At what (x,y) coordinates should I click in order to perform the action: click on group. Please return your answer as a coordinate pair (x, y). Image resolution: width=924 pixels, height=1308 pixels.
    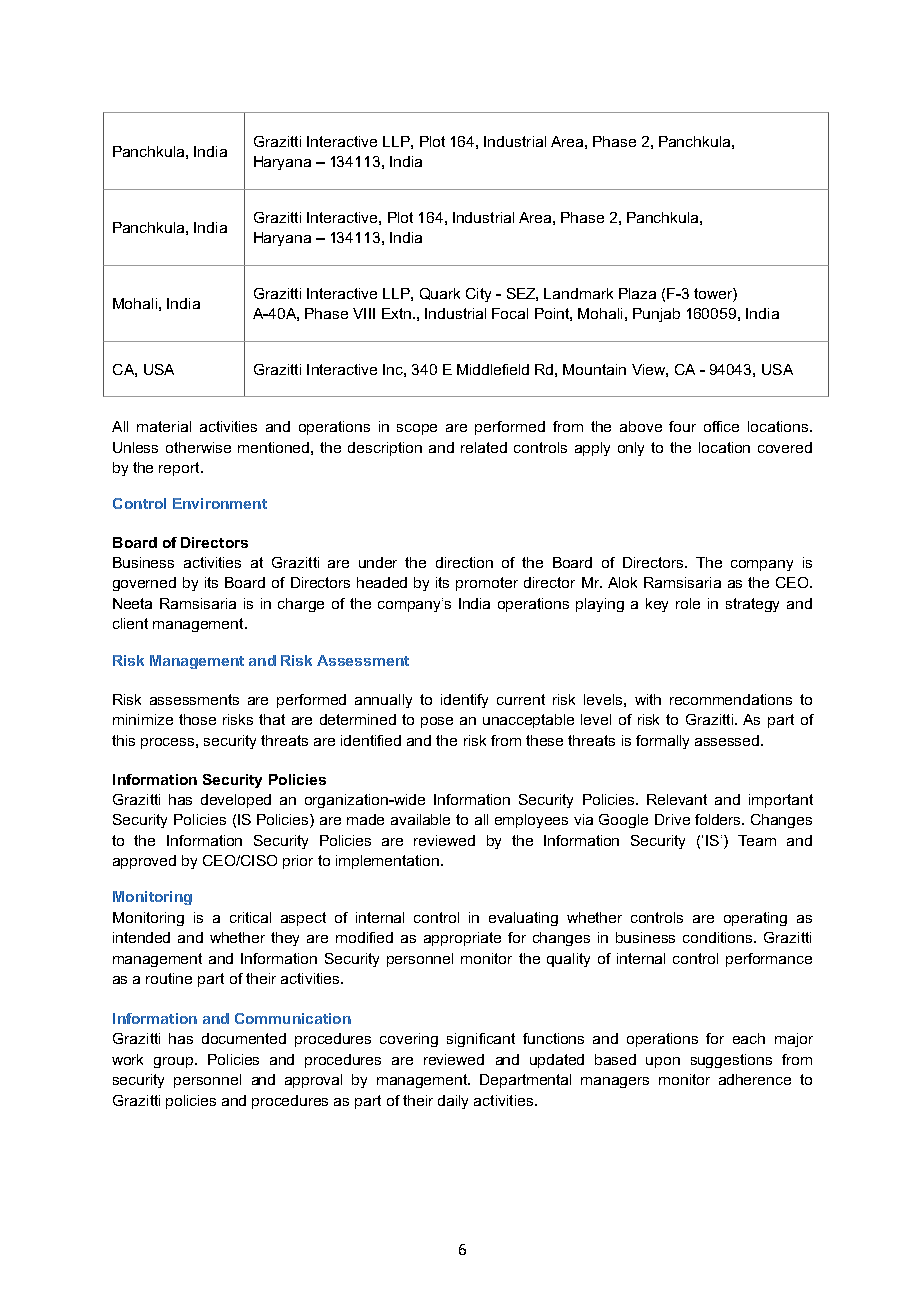
    Looking at the image, I should click on (175, 1062).
